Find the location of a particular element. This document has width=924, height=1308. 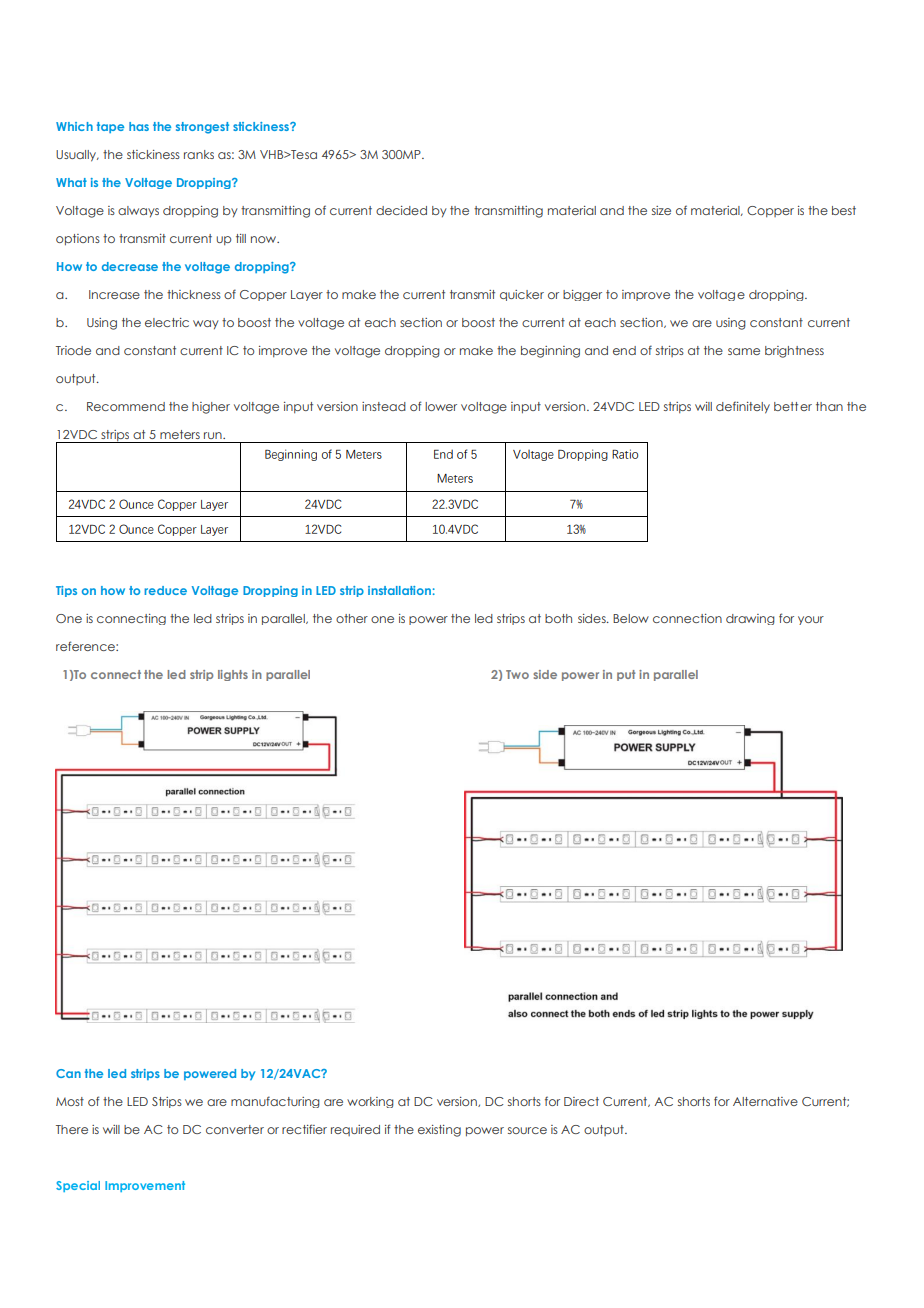

Two is located at coordinates (517, 674).
